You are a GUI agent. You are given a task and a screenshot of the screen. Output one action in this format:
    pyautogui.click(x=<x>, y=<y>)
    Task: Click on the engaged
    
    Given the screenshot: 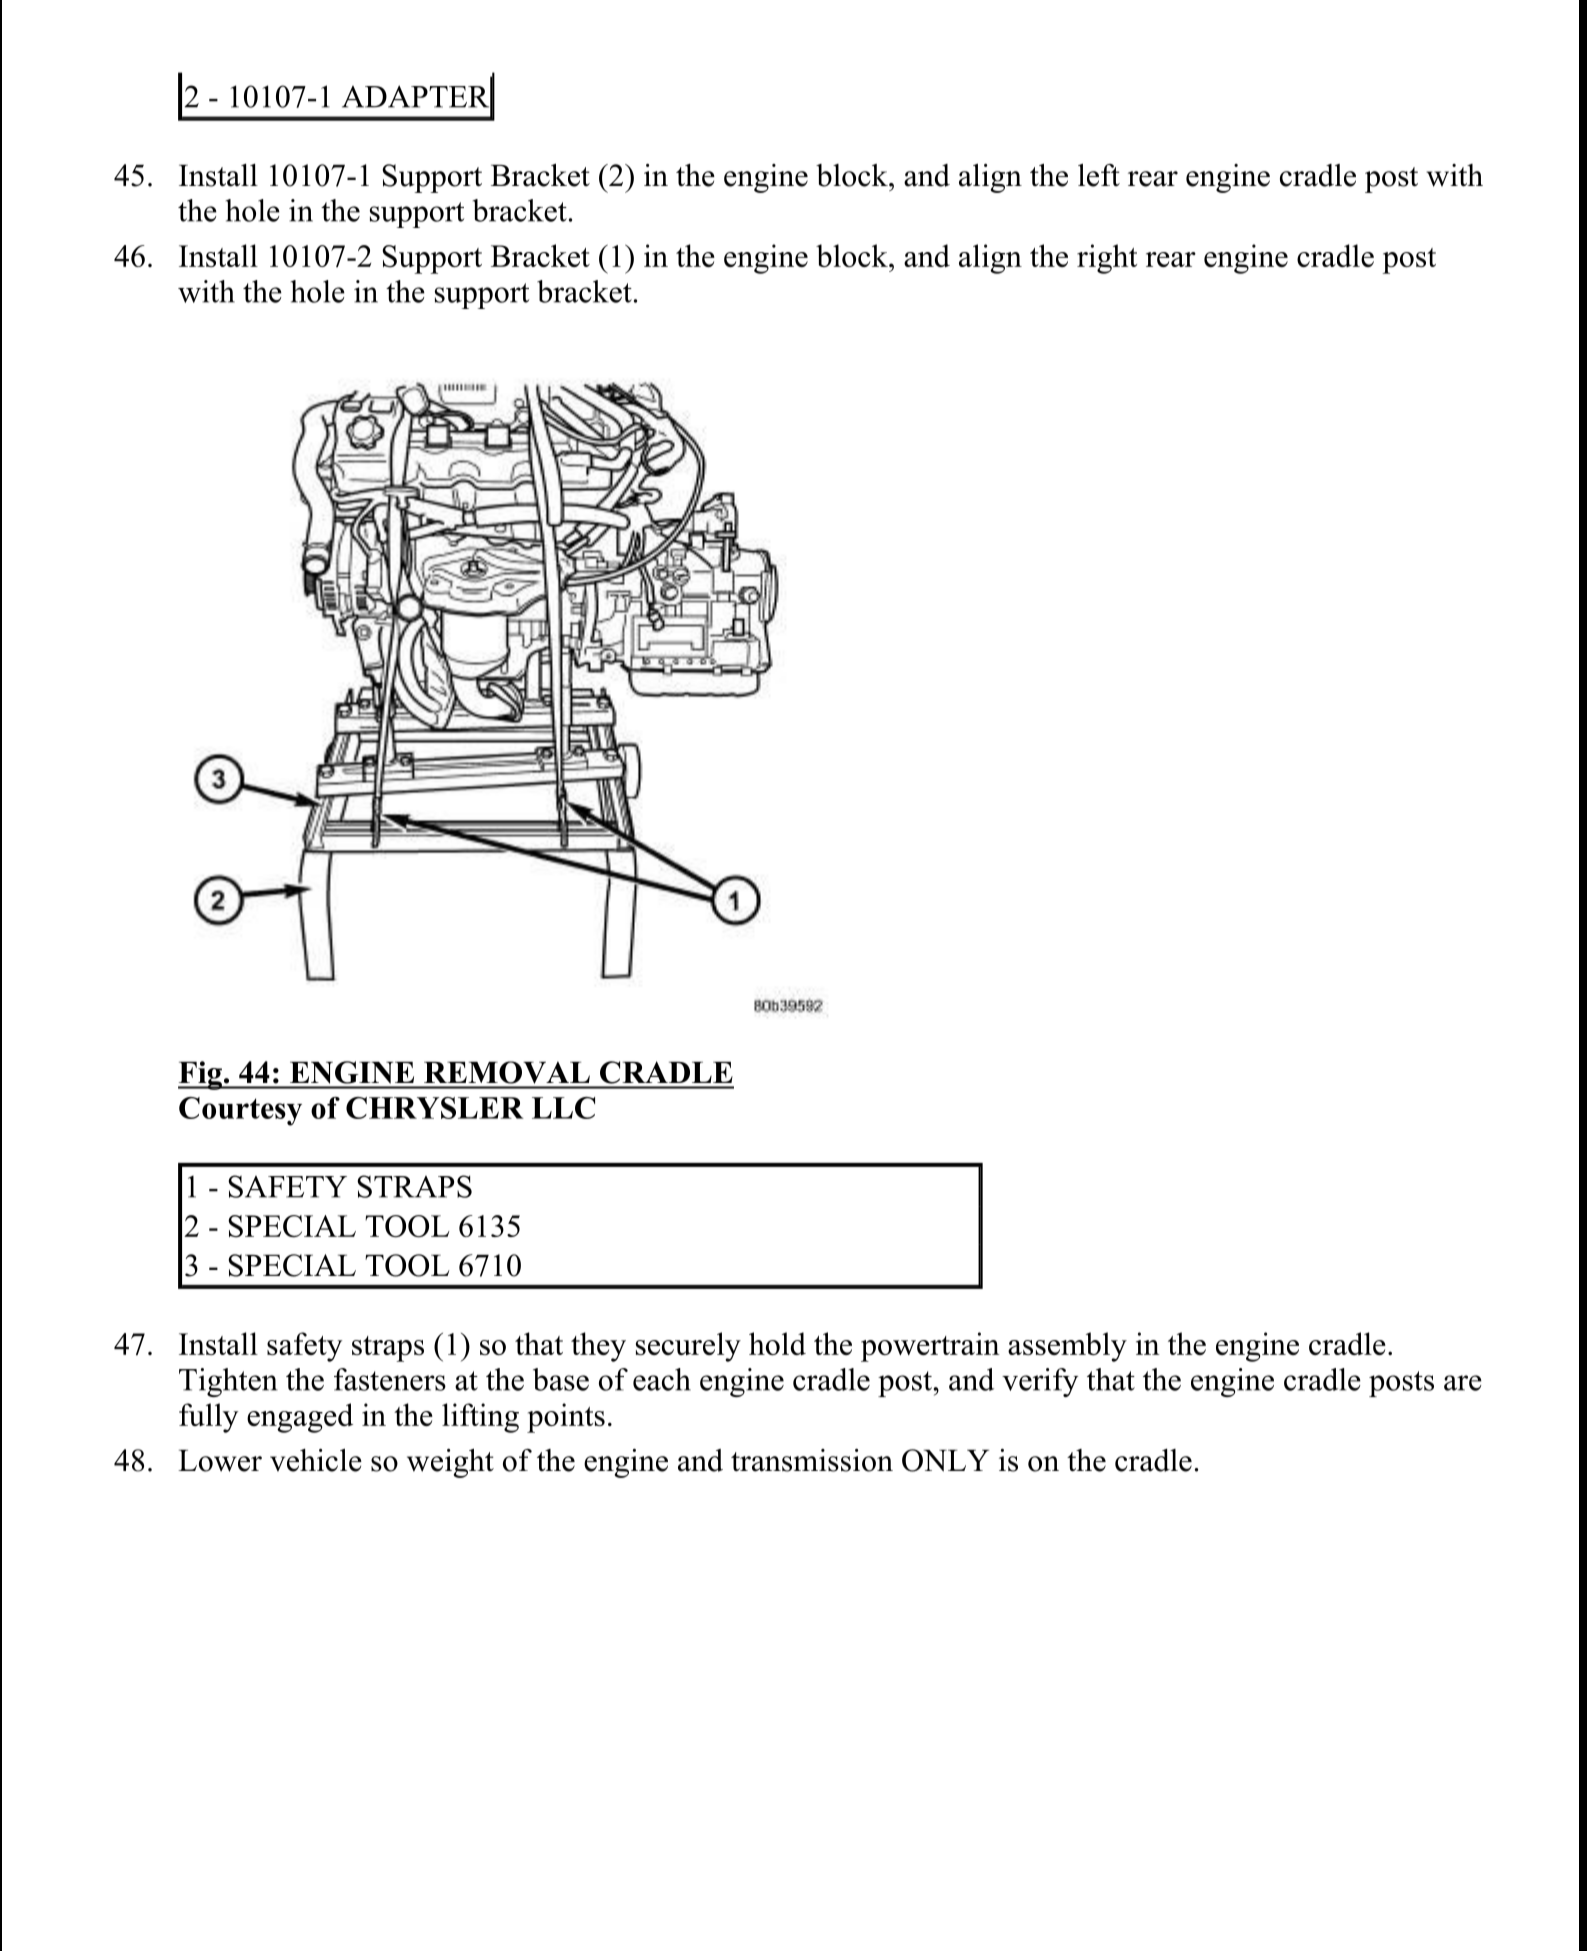 What is the action you would take?
    pyautogui.click(x=300, y=1418)
